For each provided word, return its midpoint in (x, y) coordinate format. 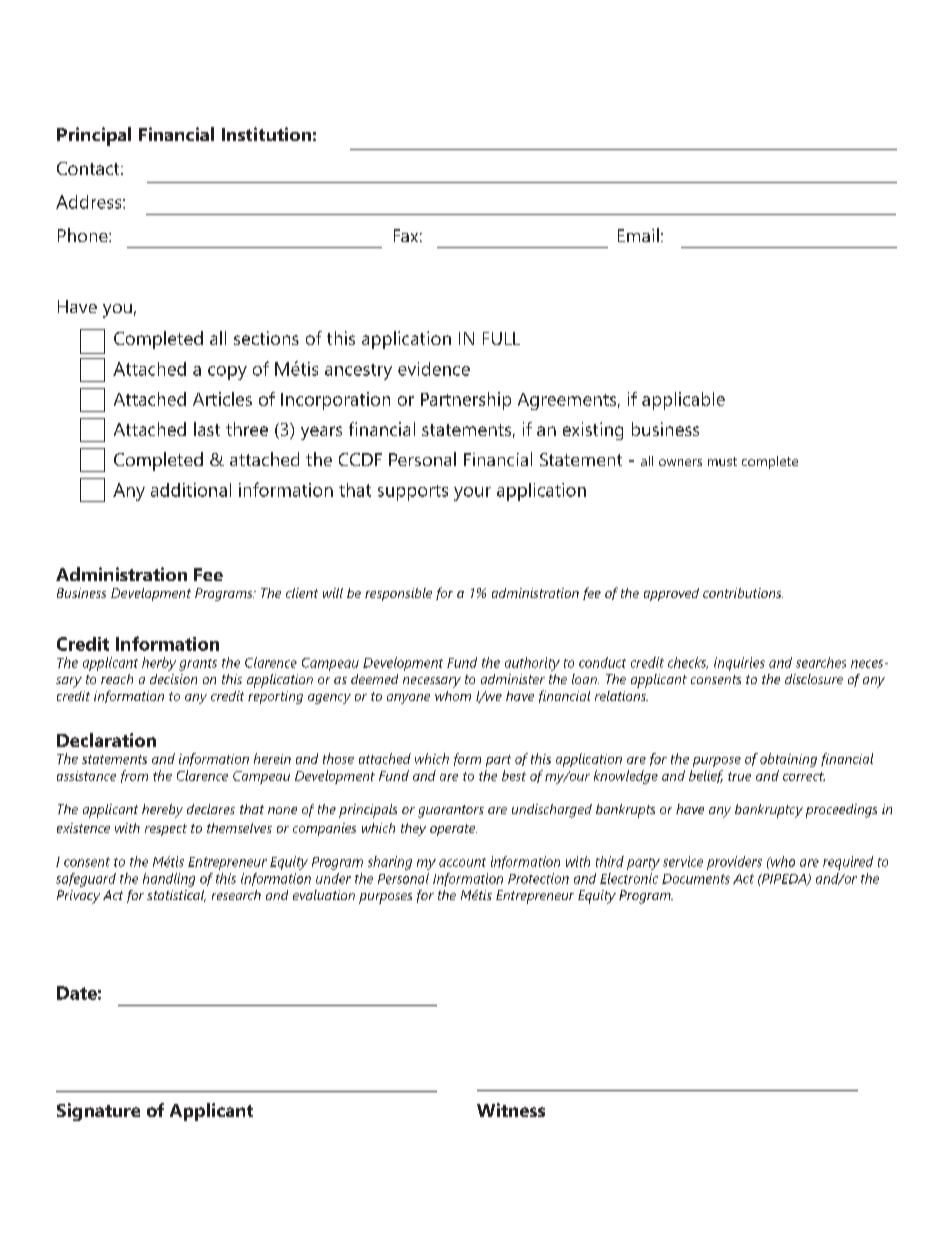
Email (638, 235)
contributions (743, 593)
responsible (398, 594)
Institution (266, 134)
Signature (98, 1112)
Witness (511, 1110)
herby (159, 664)
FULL (501, 338)
